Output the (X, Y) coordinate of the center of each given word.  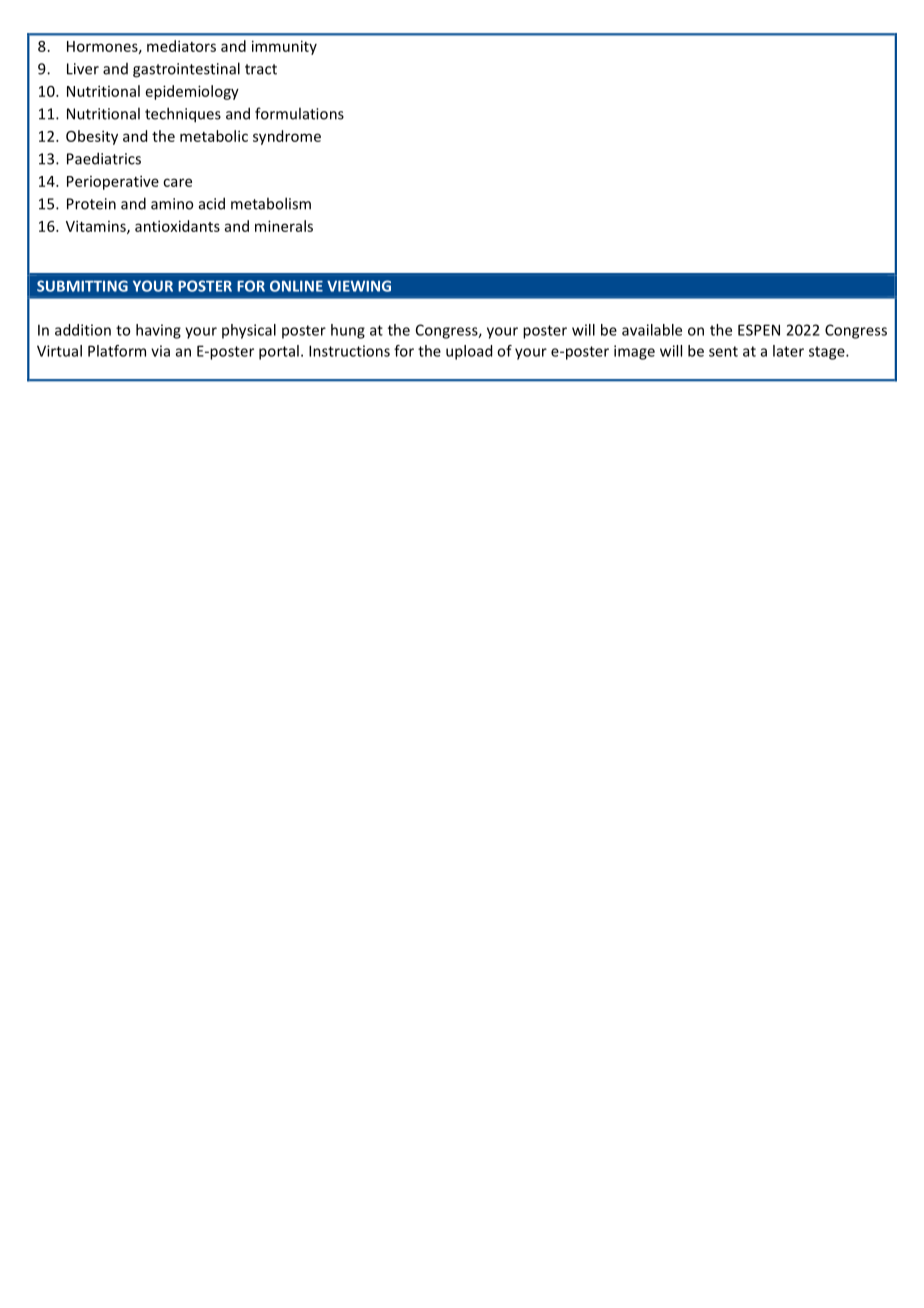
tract (261, 69)
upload (469, 352)
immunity (284, 47)
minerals (284, 226)
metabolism (271, 203)
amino (172, 204)
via (160, 351)
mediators (181, 46)
